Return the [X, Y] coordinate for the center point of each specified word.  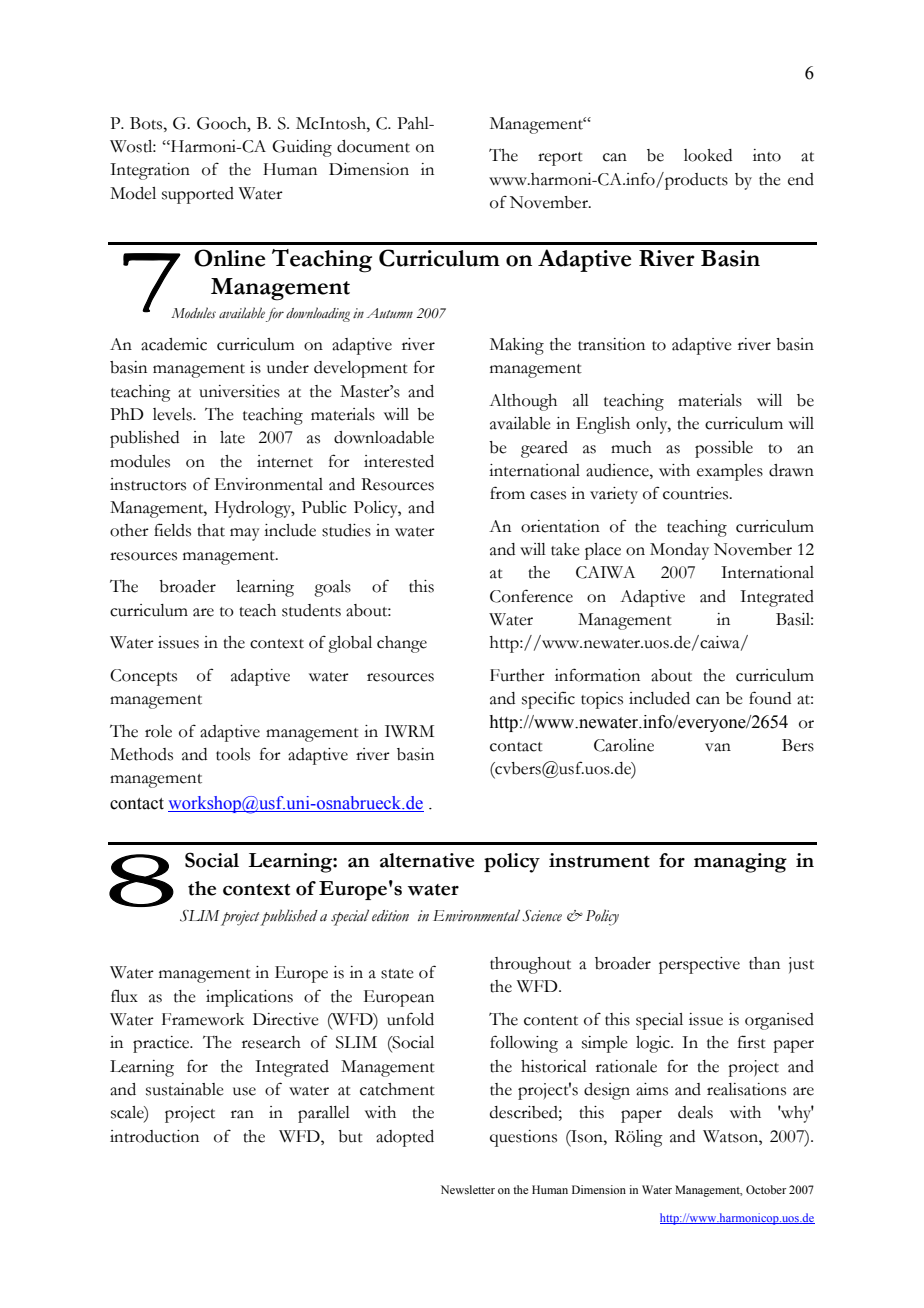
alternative [427, 860]
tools [233, 754]
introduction [154, 1136]
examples [730, 472]
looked [708, 155]
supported [198, 195]
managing [740, 863]
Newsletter [468, 1189]
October [766, 1189]
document [373, 146]
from [507, 493]
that [211, 530]
